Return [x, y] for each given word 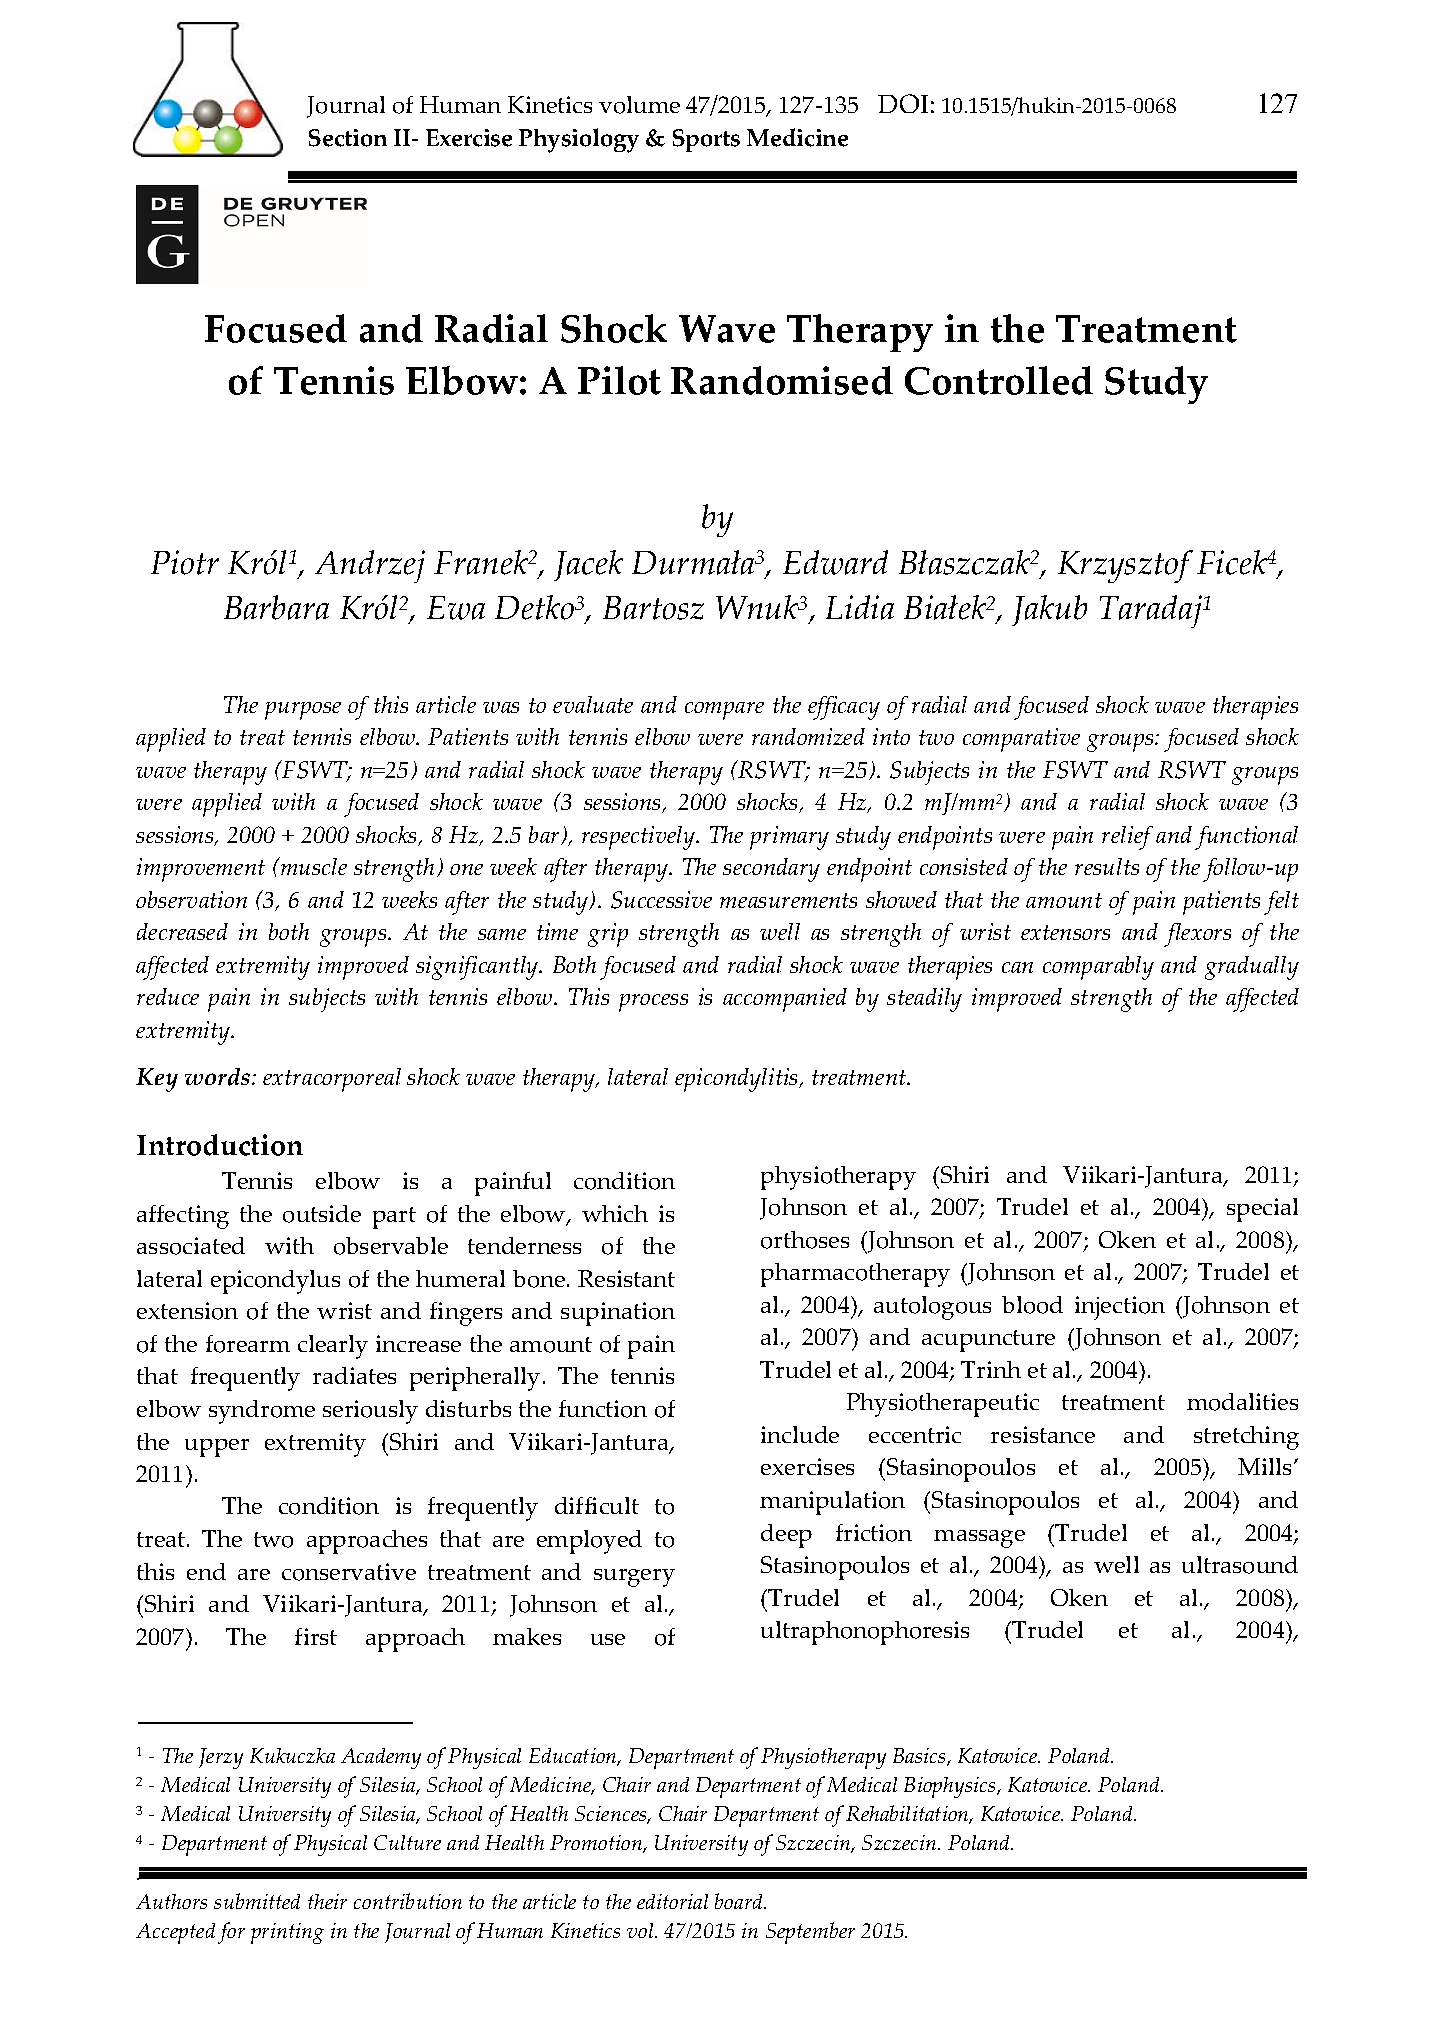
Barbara [276, 607]
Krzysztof [1125, 566]
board [740, 1901]
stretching [1246, 1438]
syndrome [262, 1412]
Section [348, 138]
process [653, 1003]
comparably [1098, 968]
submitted [257, 1901]
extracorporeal [332, 1080]
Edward [835, 562]
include [800, 1434]
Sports [706, 140]
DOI [903, 103]
